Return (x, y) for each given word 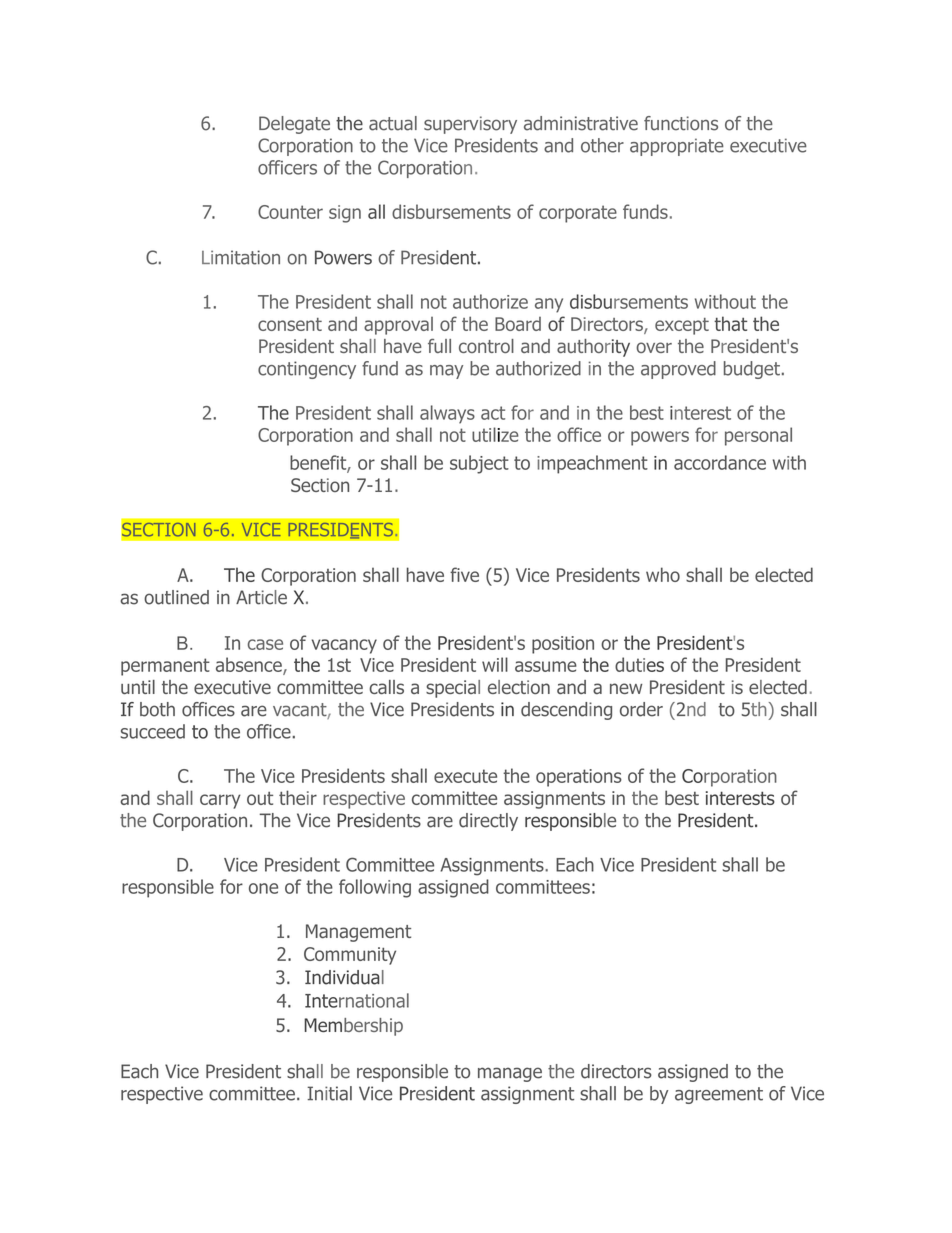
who (663, 574)
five (464, 574)
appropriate (677, 147)
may (446, 372)
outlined (176, 597)
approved (678, 370)
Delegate (294, 125)
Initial (329, 1093)
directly (488, 822)
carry (220, 801)
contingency (307, 370)
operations (579, 778)
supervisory (470, 125)
